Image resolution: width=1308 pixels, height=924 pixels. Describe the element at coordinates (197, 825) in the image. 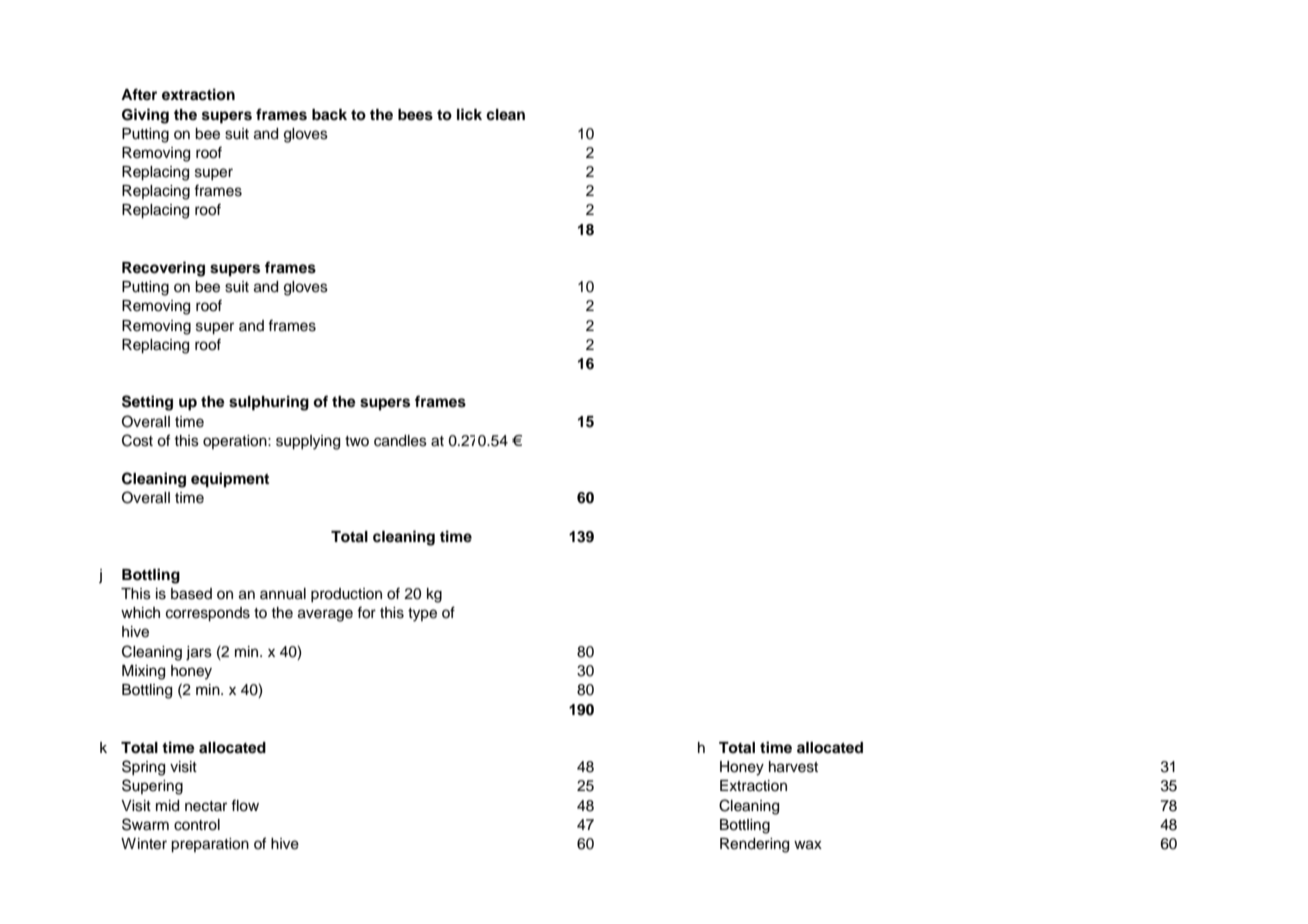

I see `control` at that location.
